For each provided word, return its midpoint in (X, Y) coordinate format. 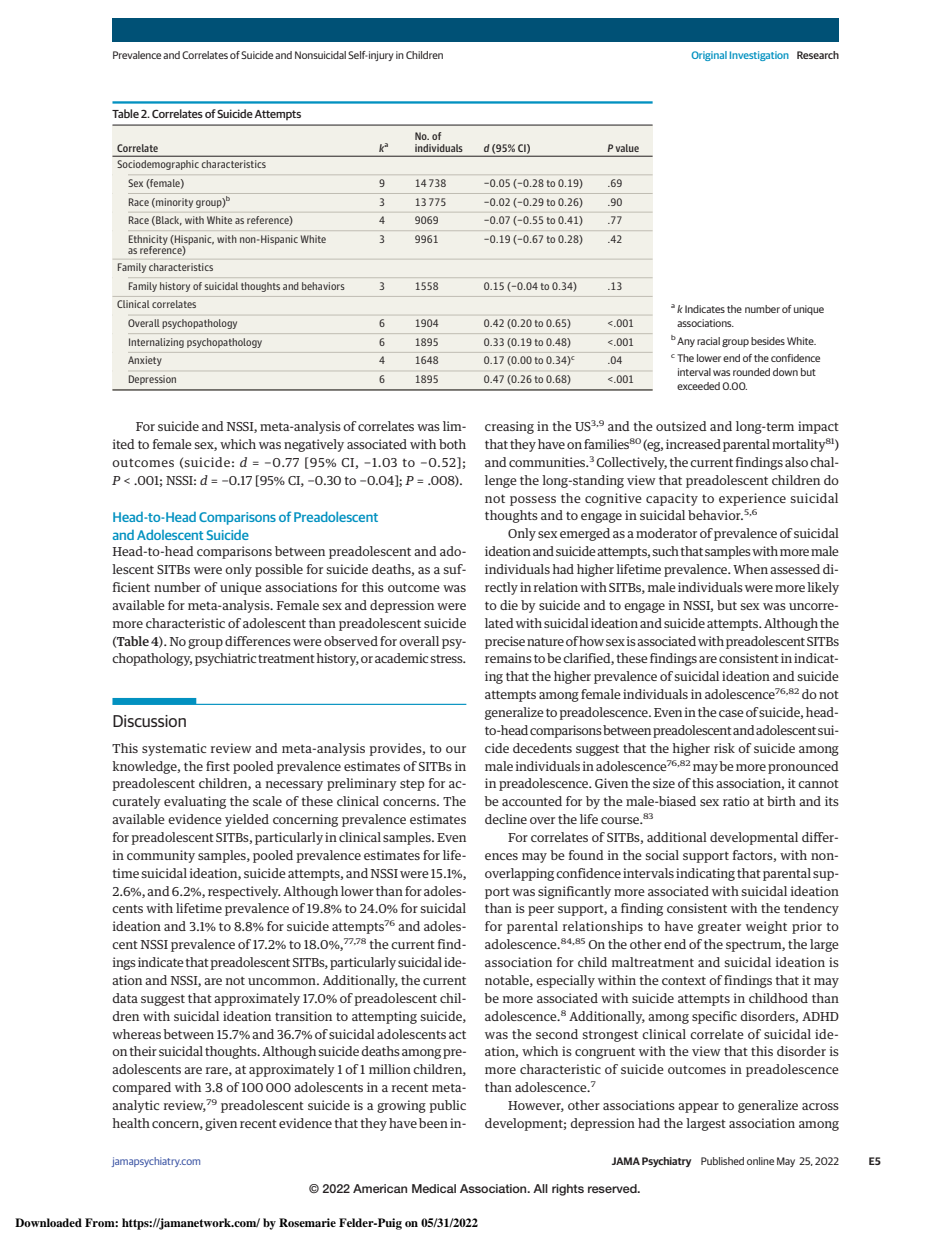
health (131, 1123)
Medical (434, 1188)
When (750, 569)
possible (279, 570)
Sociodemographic (158, 165)
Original (709, 56)
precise (505, 642)
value (627, 148)
